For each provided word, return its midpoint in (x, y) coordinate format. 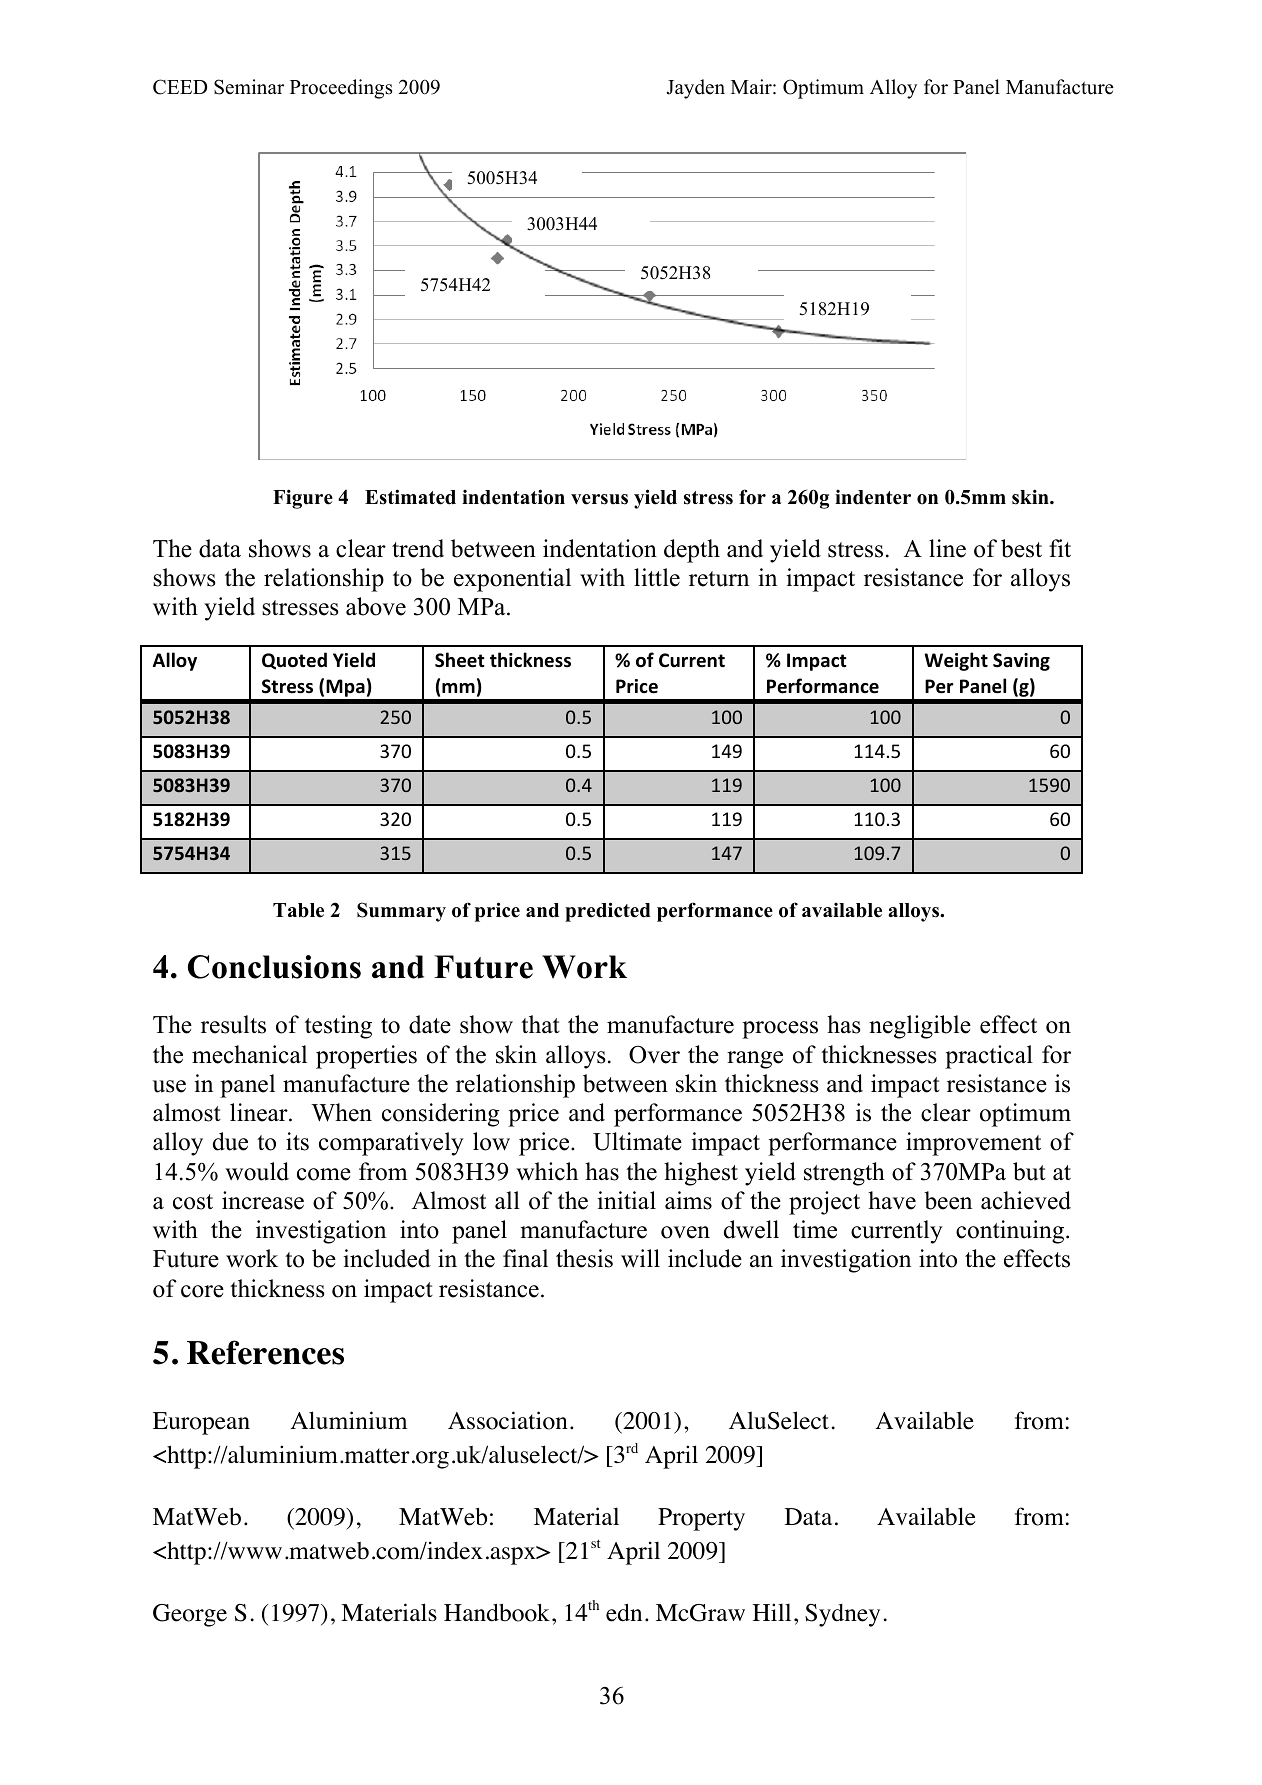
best (1021, 548)
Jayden (695, 89)
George (190, 1615)
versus (599, 499)
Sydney (842, 1615)
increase (263, 1200)
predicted (608, 912)
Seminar (249, 87)
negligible (920, 1027)
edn (624, 1612)
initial (627, 1200)
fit (1060, 548)
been (948, 1200)
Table (298, 910)
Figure (303, 499)
